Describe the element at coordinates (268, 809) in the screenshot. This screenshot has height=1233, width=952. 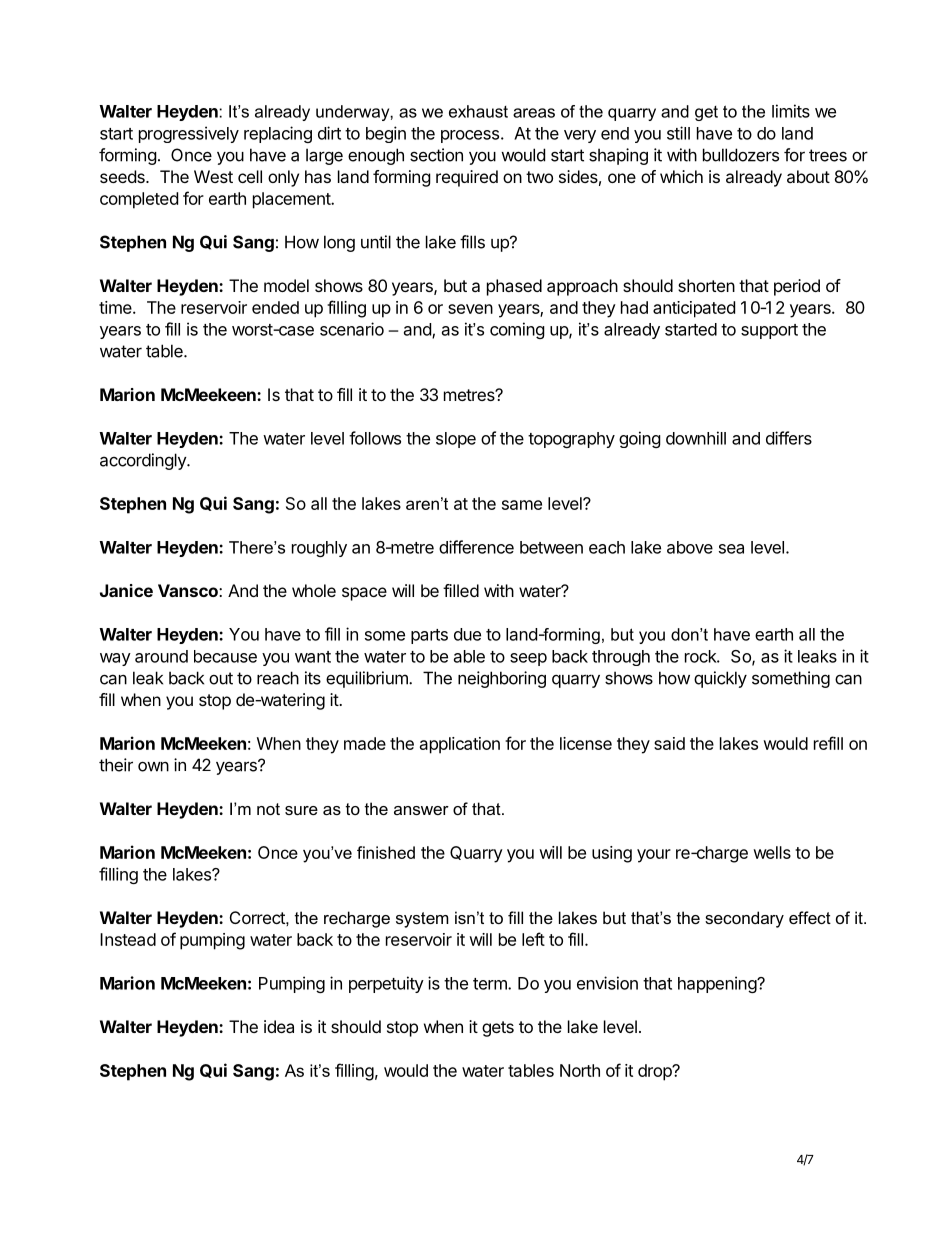
I see `not` at that location.
